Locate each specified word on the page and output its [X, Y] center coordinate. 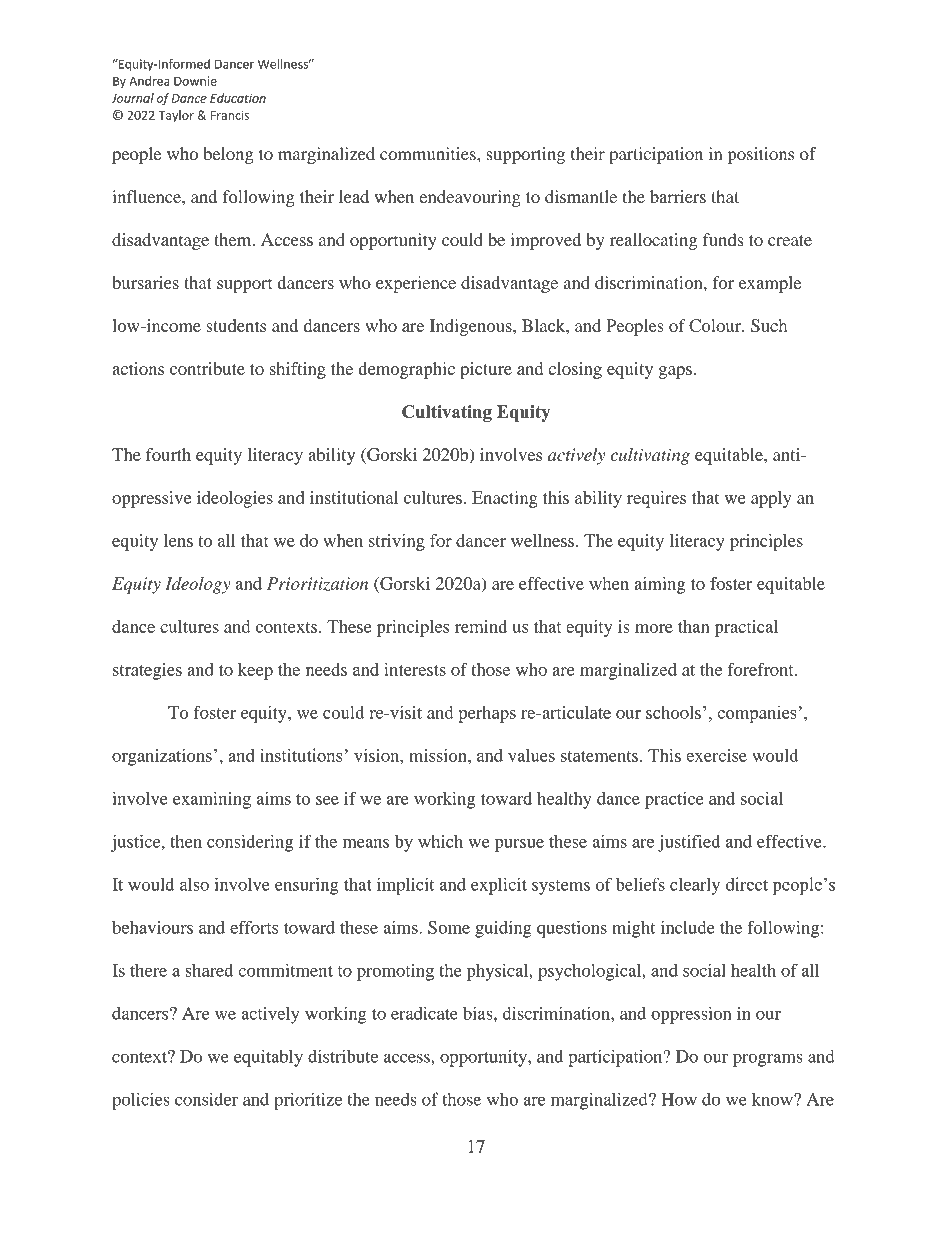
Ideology [198, 585]
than [693, 626]
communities [429, 153]
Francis [230, 115]
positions [761, 155]
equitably [268, 1058]
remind [481, 626]
